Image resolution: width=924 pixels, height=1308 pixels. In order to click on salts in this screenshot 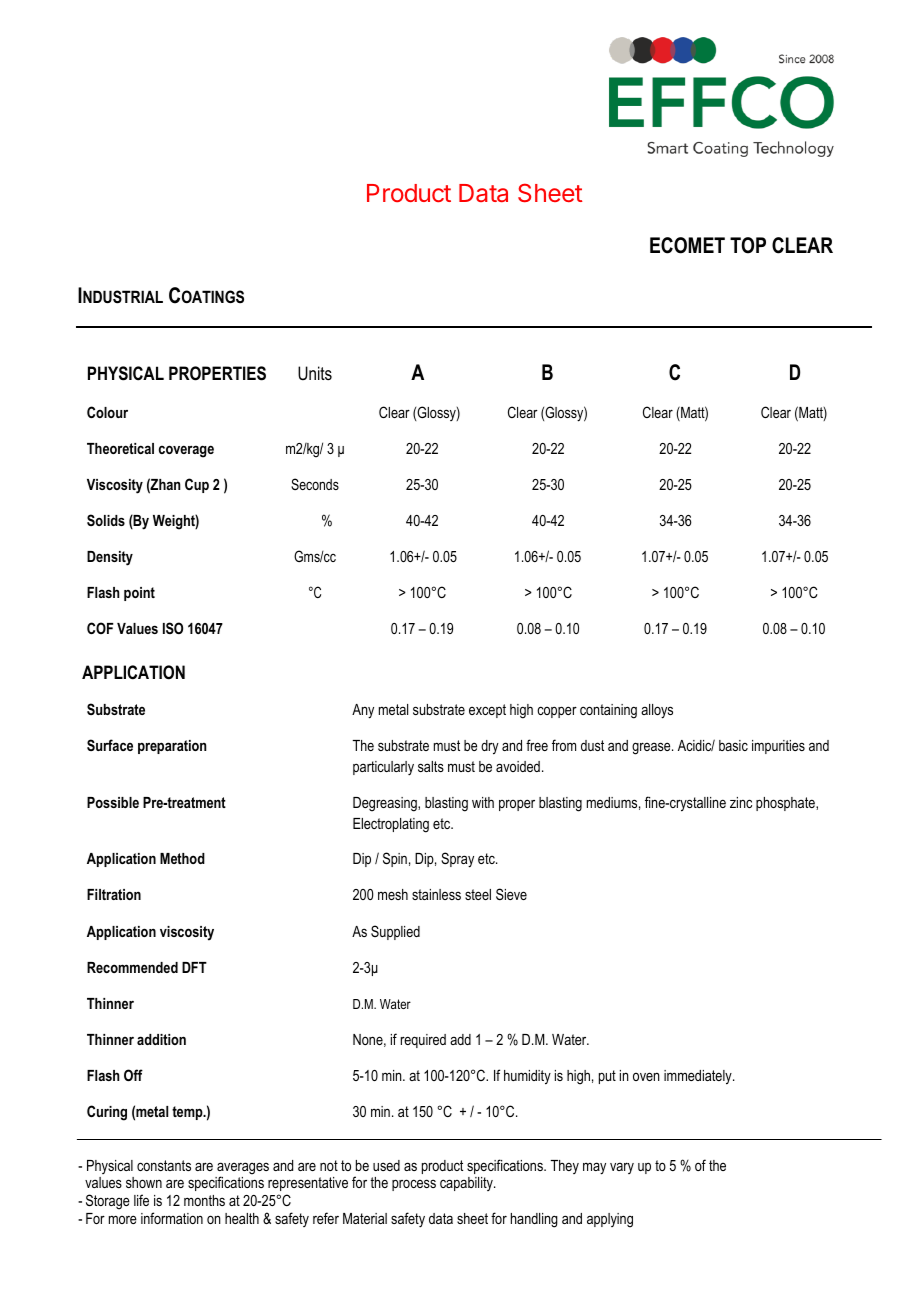, I will do `click(431, 766)`.
